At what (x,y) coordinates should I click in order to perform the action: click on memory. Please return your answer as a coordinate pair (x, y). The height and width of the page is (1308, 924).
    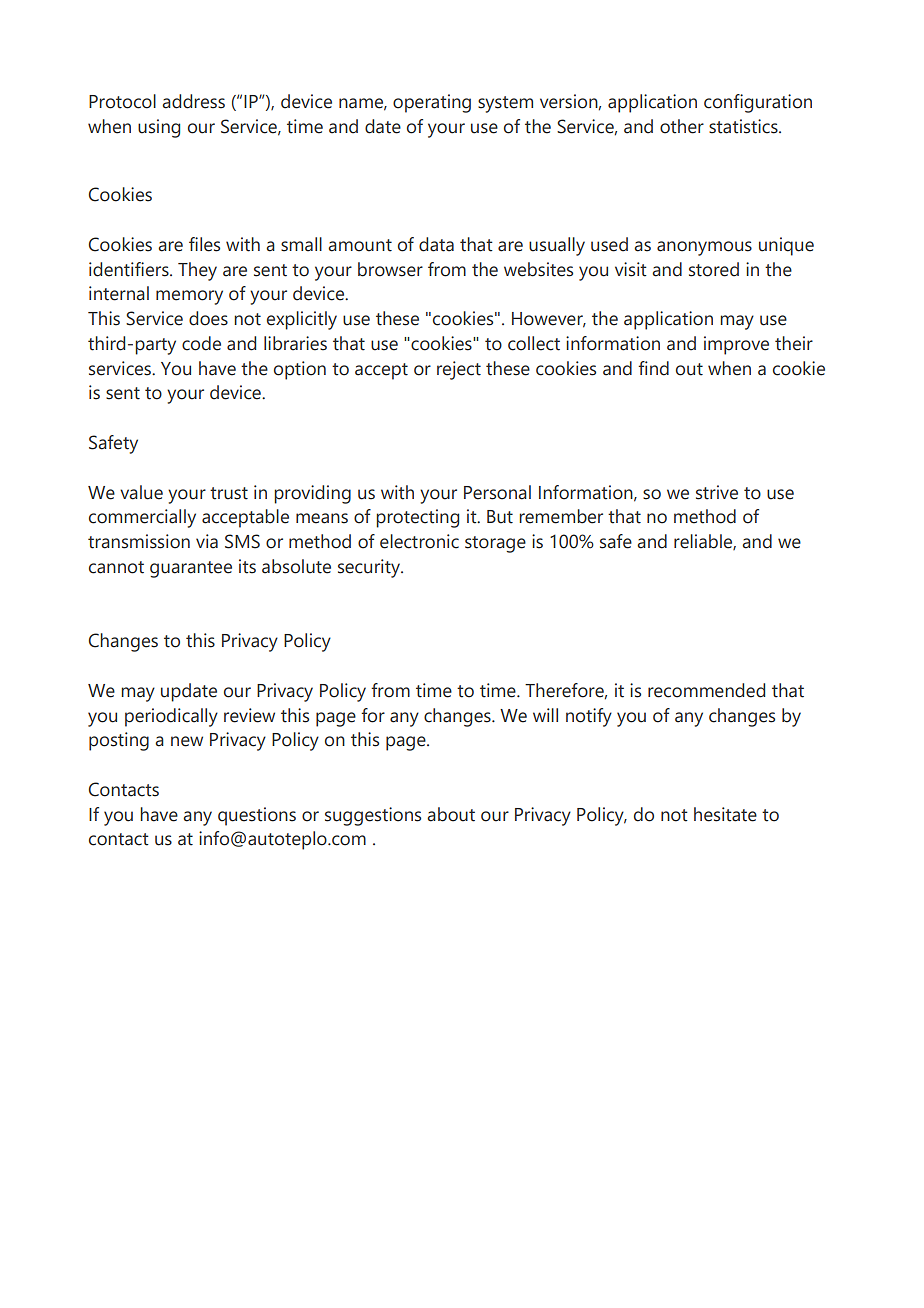
    Looking at the image, I should click on (189, 297).
